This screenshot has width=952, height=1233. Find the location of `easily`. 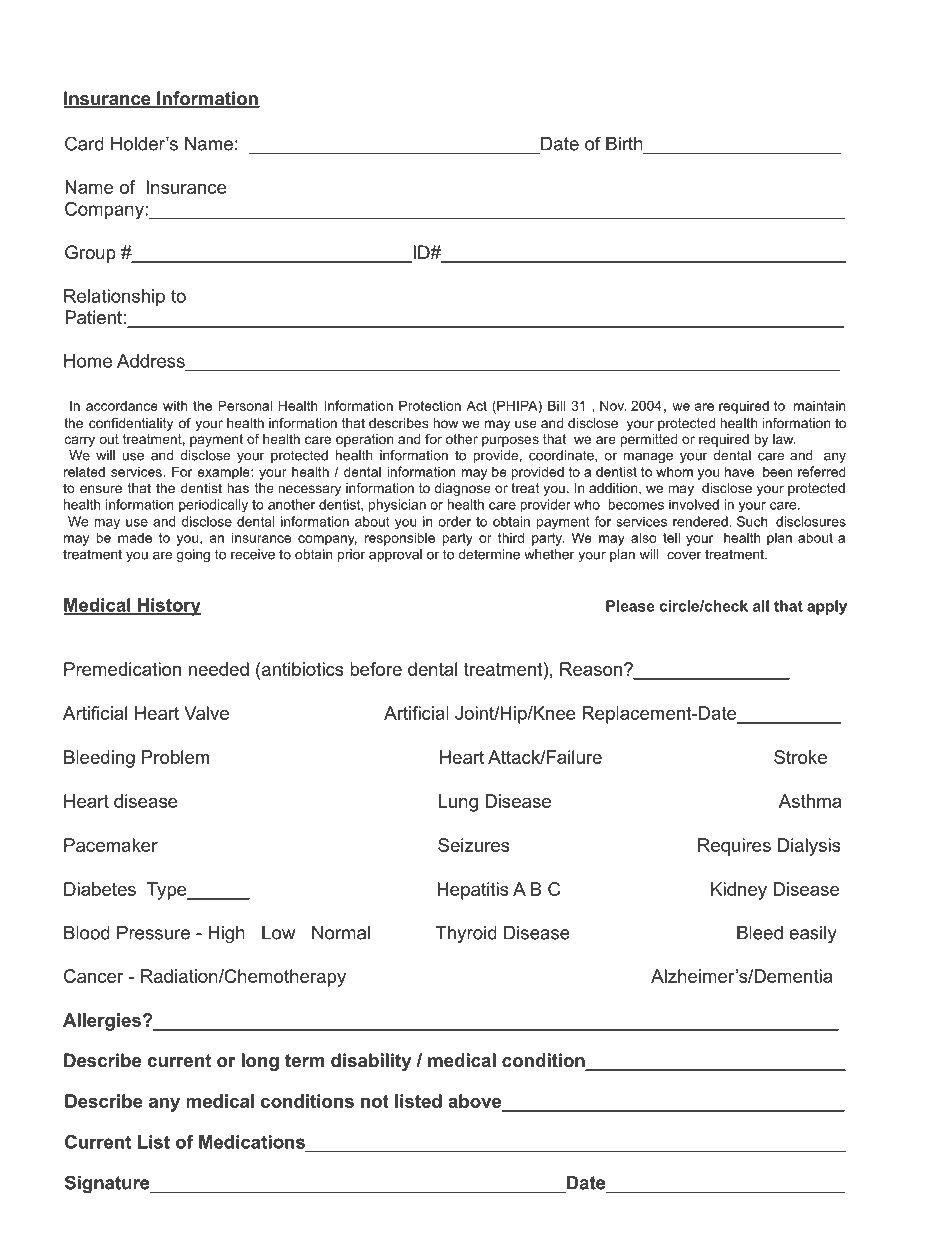

easily is located at coordinates (813, 934).
